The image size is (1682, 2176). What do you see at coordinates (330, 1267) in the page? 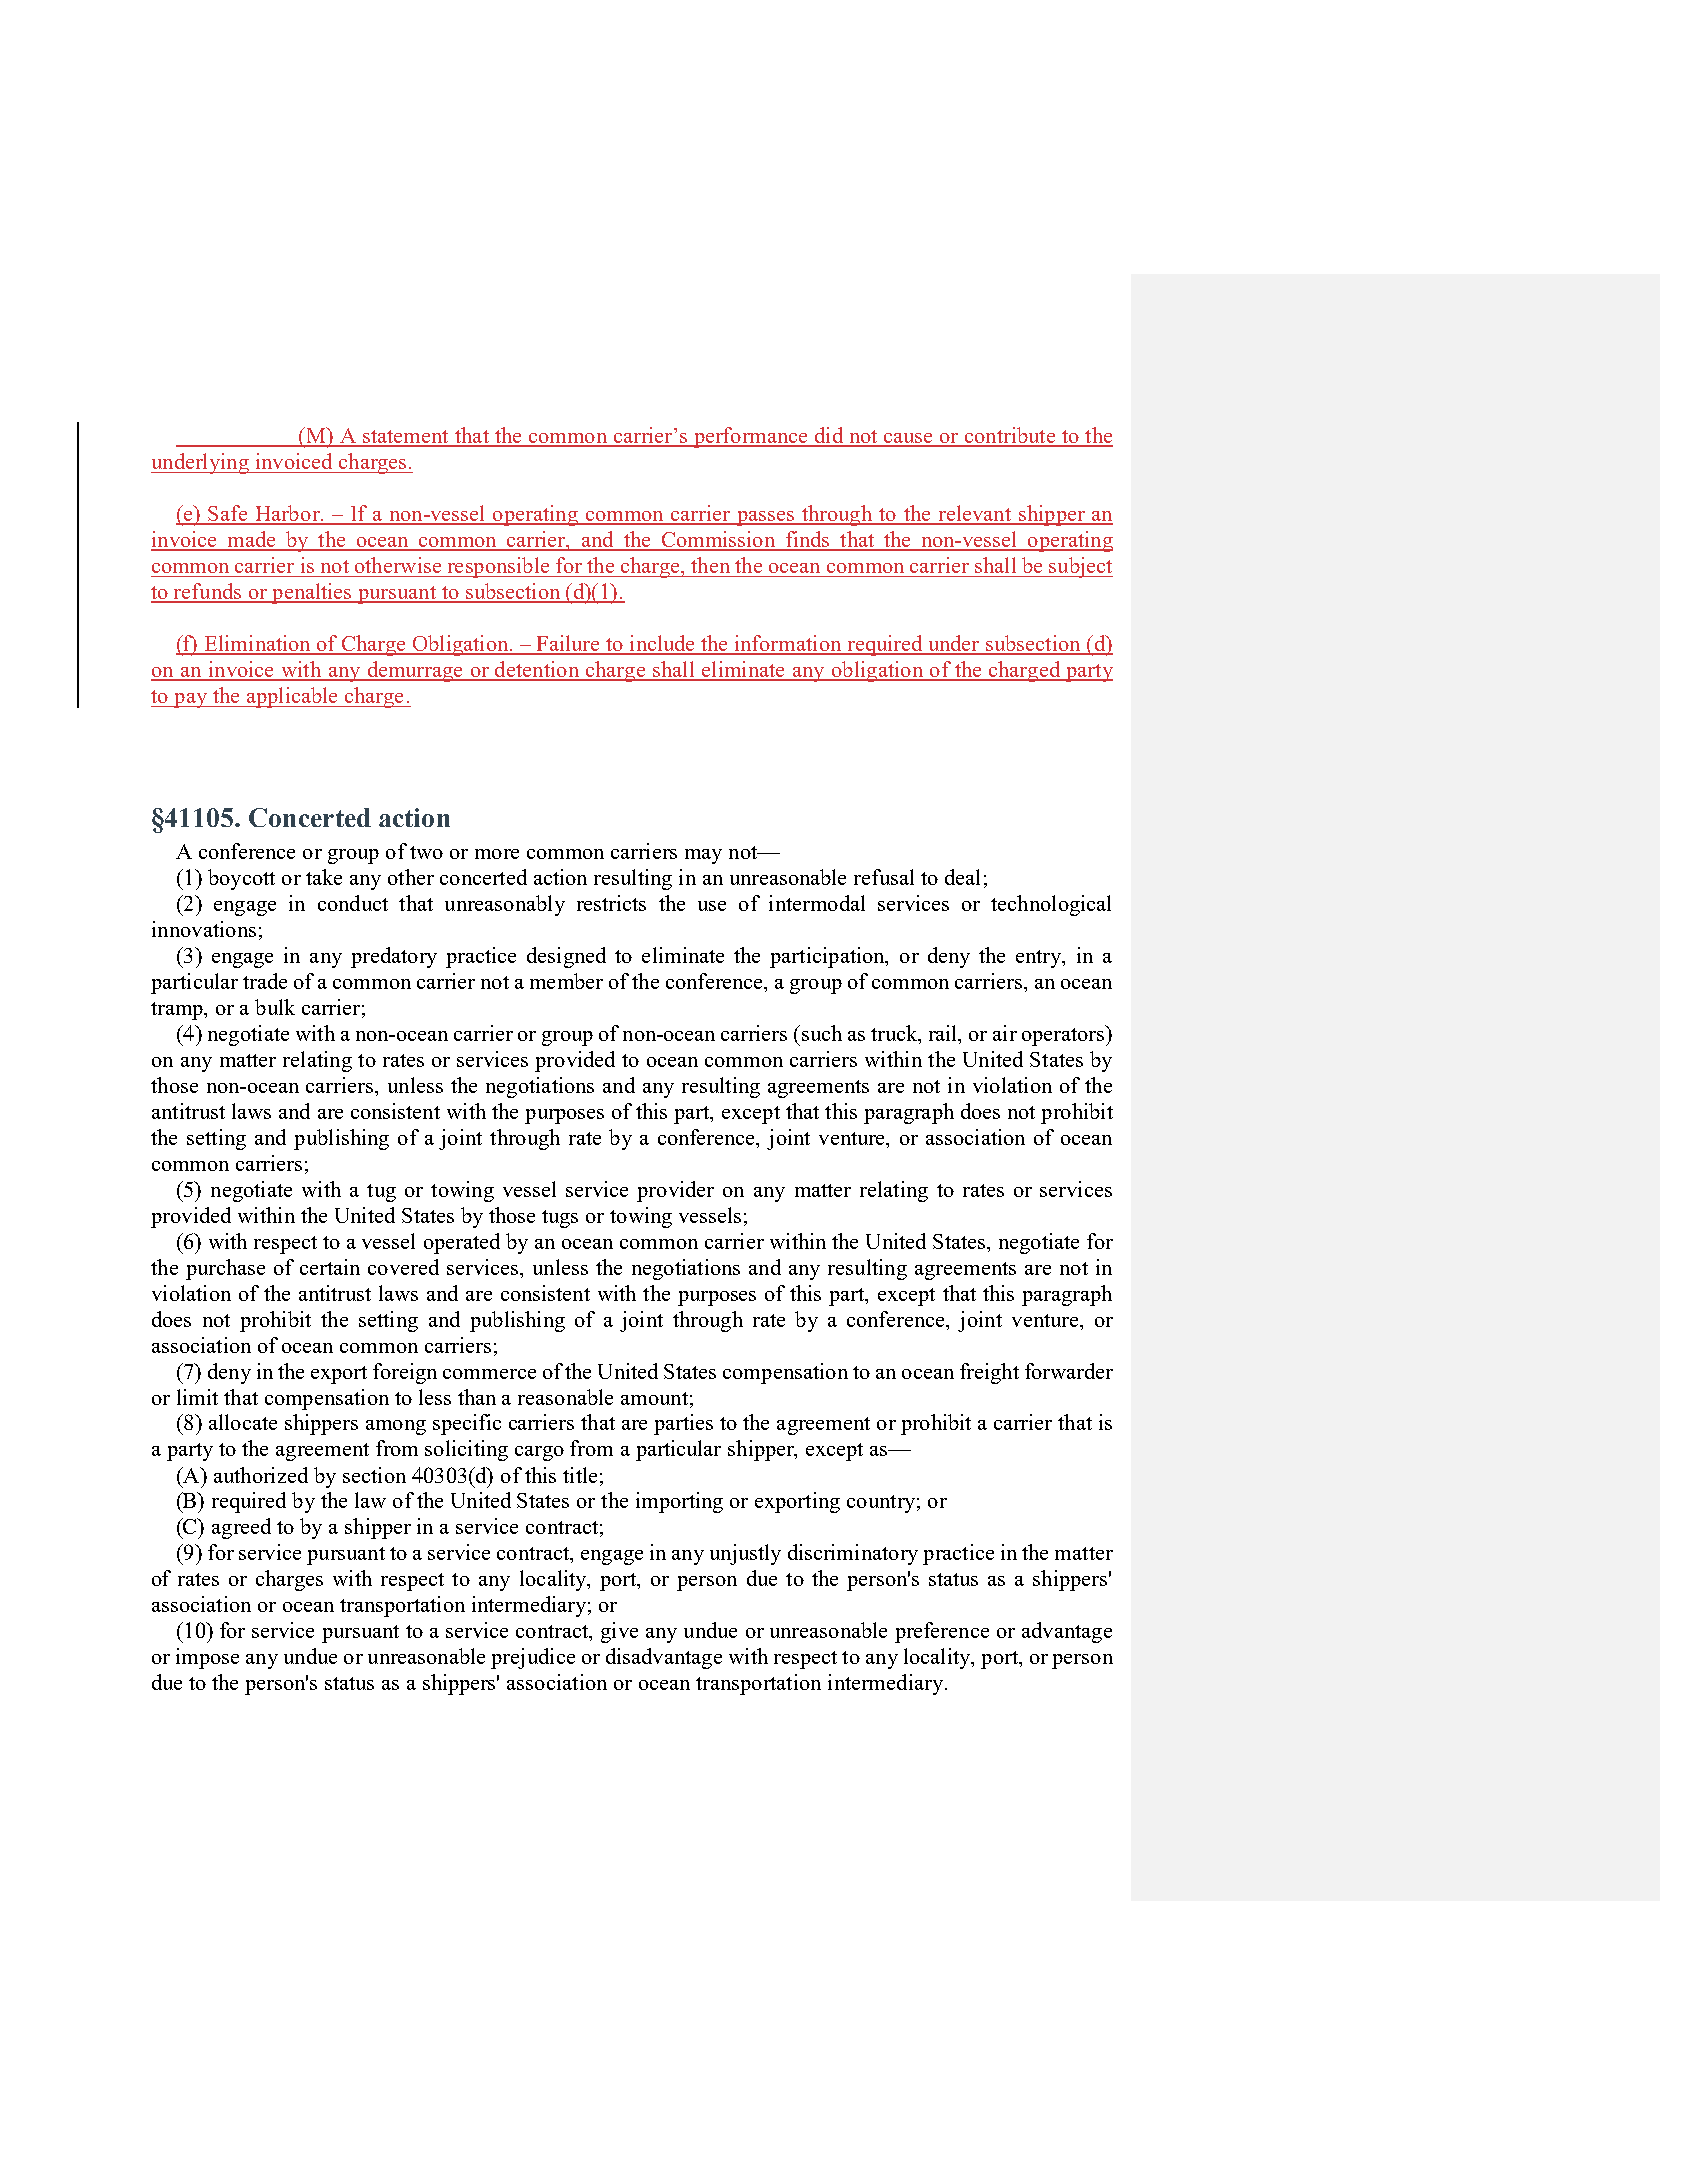
I see `certain` at bounding box center [330, 1267].
